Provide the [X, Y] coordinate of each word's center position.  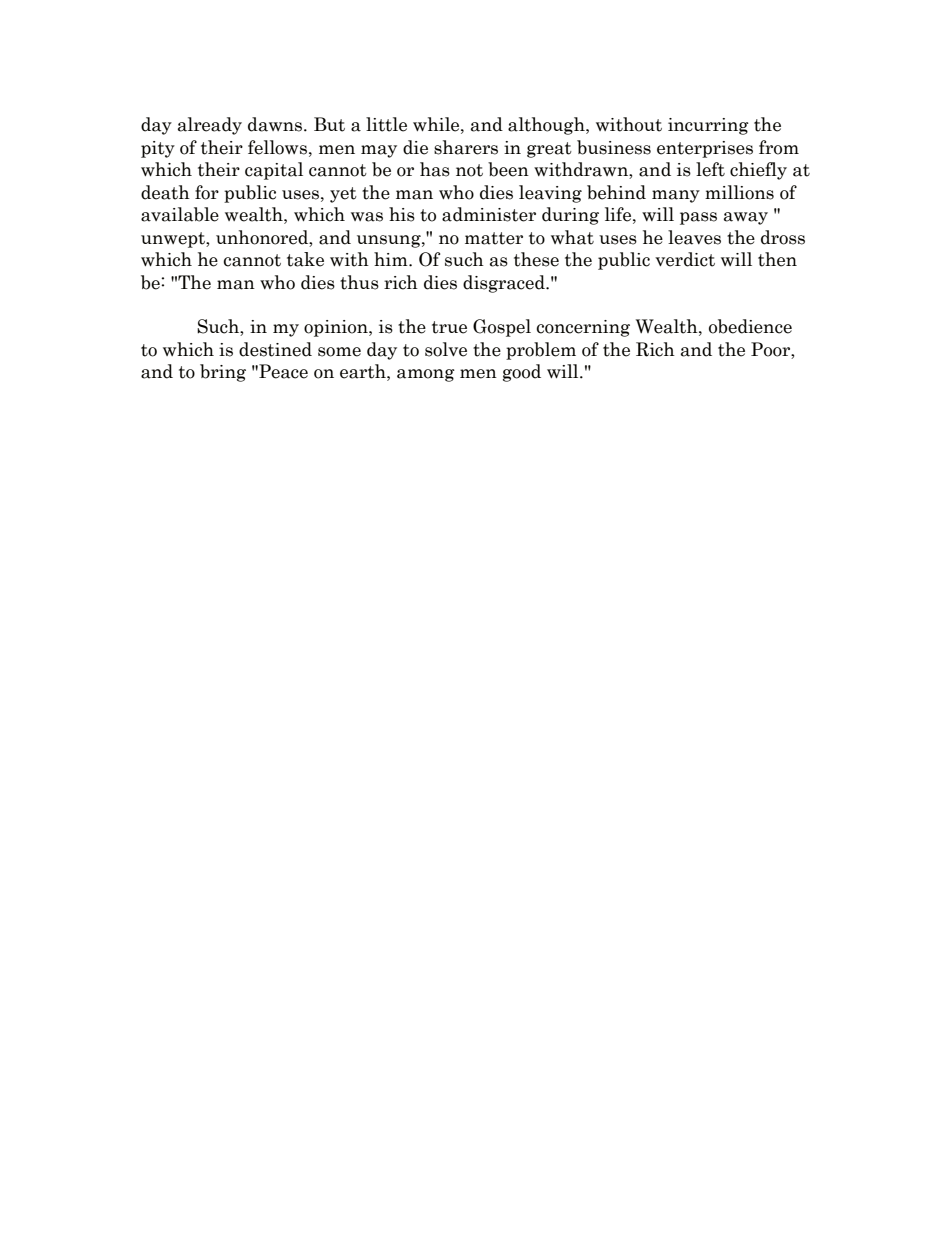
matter [494, 238]
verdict [685, 259]
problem [541, 351]
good [522, 373]
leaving [550, 194]
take [305, 259]
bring [223, 373]
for [207, 192]
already [210, 126]
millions [739, 192]
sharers [466, 147]
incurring [708, 126]
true [449, 327]
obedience [750, 326]
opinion [337, 328]
